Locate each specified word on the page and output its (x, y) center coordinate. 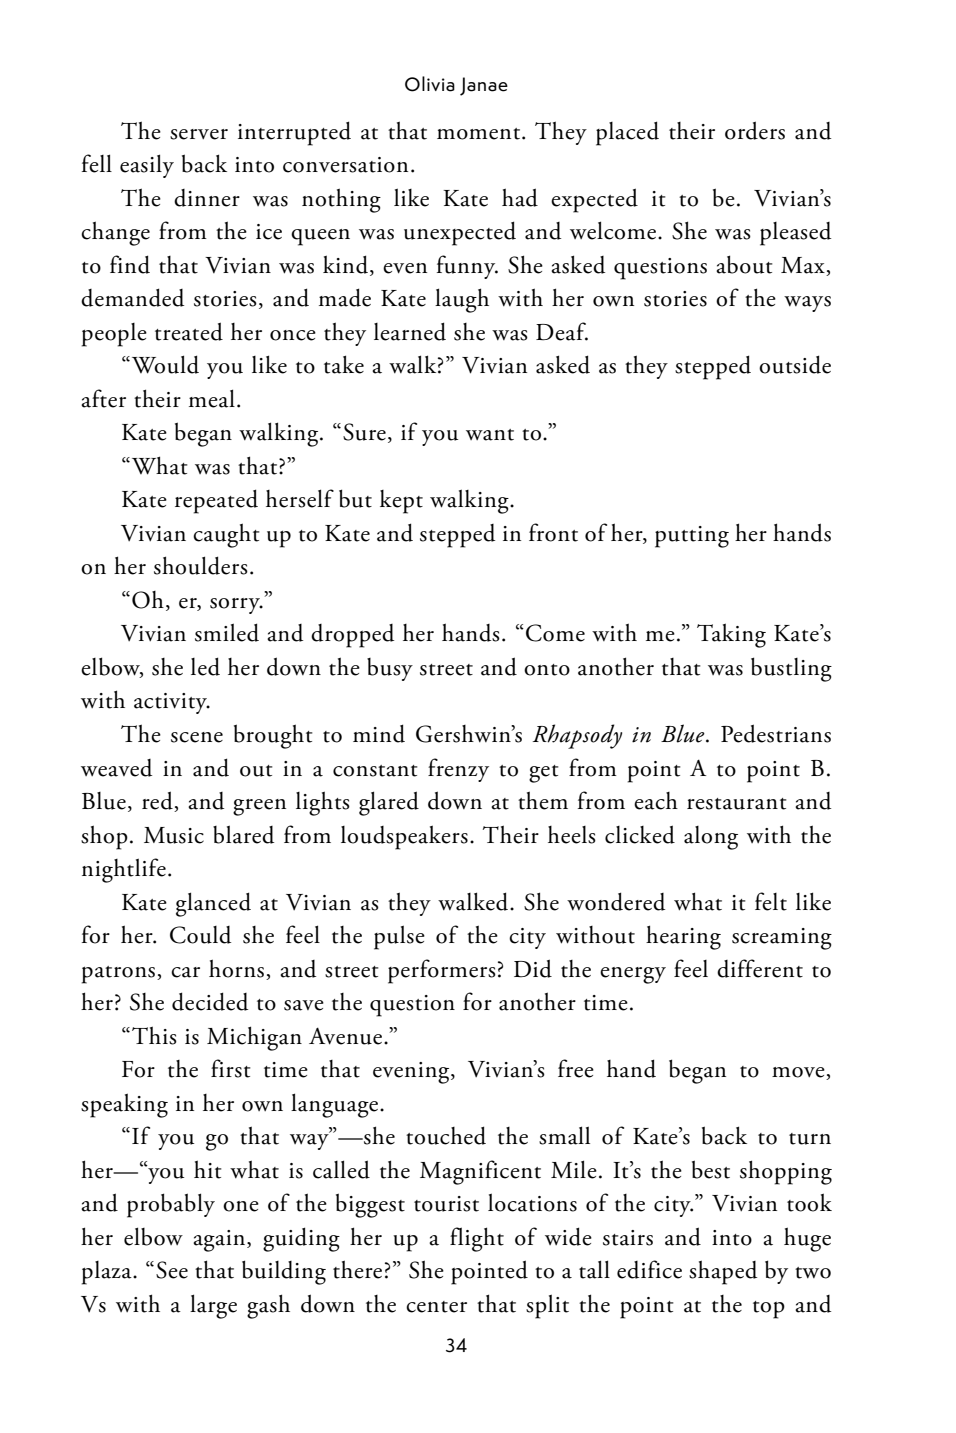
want (490, 435)
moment (480, 134)
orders (755, 130)
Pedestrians (776, 733)
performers (442, 971)
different (760, 968)
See (172, 1270)
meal (212, 398)
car (185, 972)
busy (390, 669)
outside (795, 364)
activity (172, 703)
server (199, 134)
